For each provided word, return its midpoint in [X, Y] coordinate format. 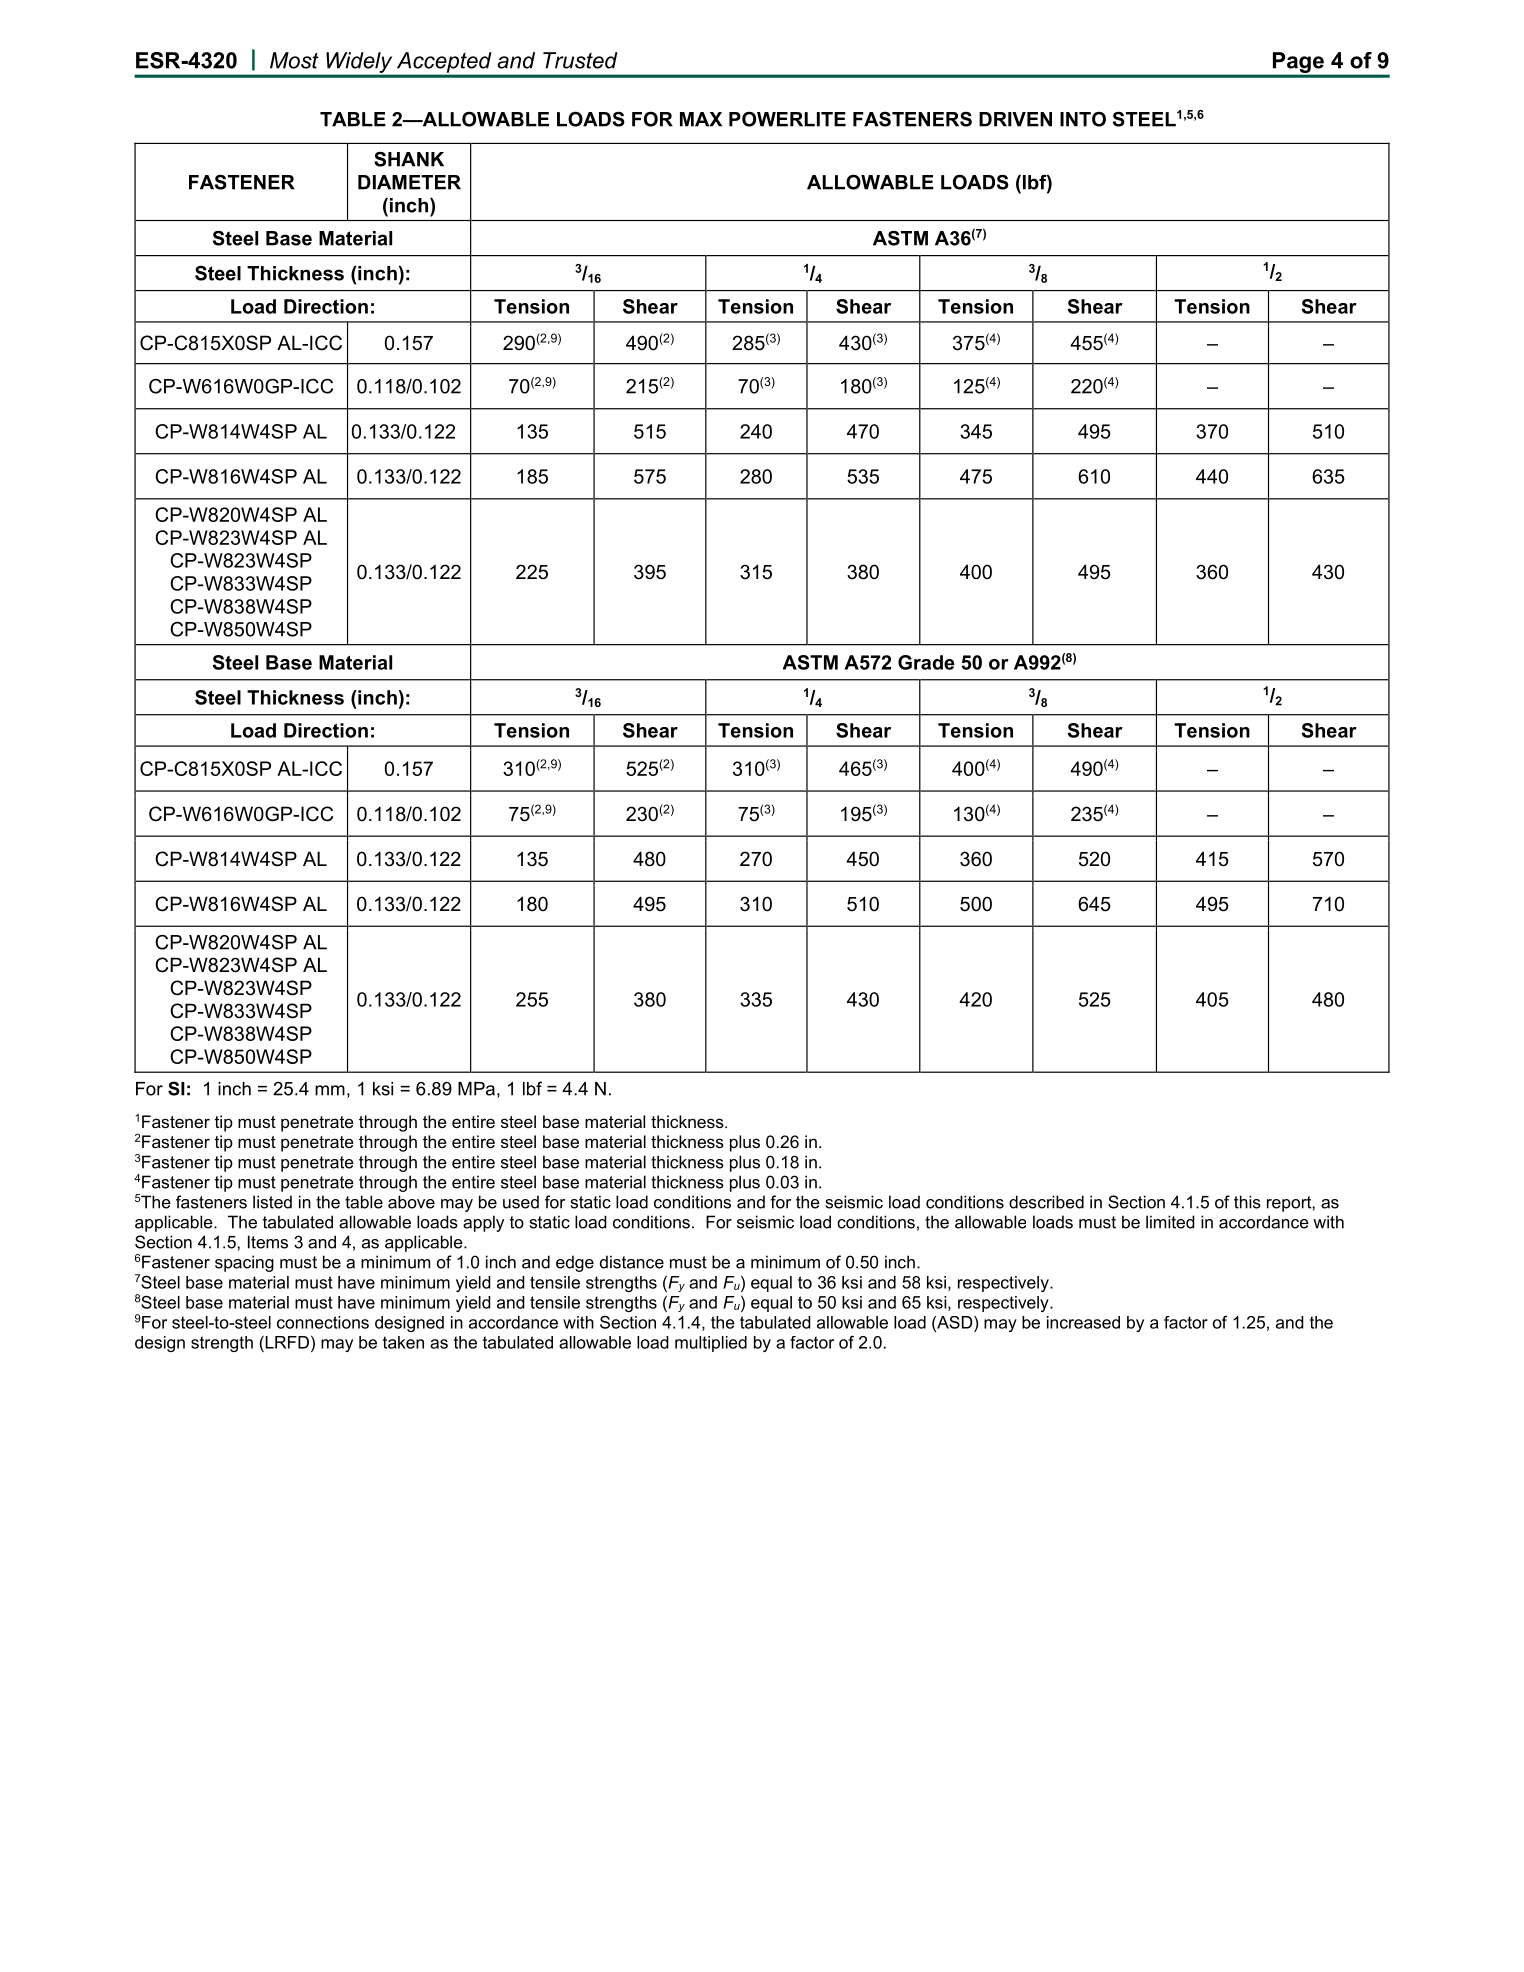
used [521, 1202]
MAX [701, 119]
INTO [1083, 119]
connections [323, 1322]
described [1046, 1202]
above [411, 1202]
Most [294, 60]
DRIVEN [1015, 119]
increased [1083, 1322]
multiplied [711, 1344]
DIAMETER [409, 182]
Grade [926, 662]
